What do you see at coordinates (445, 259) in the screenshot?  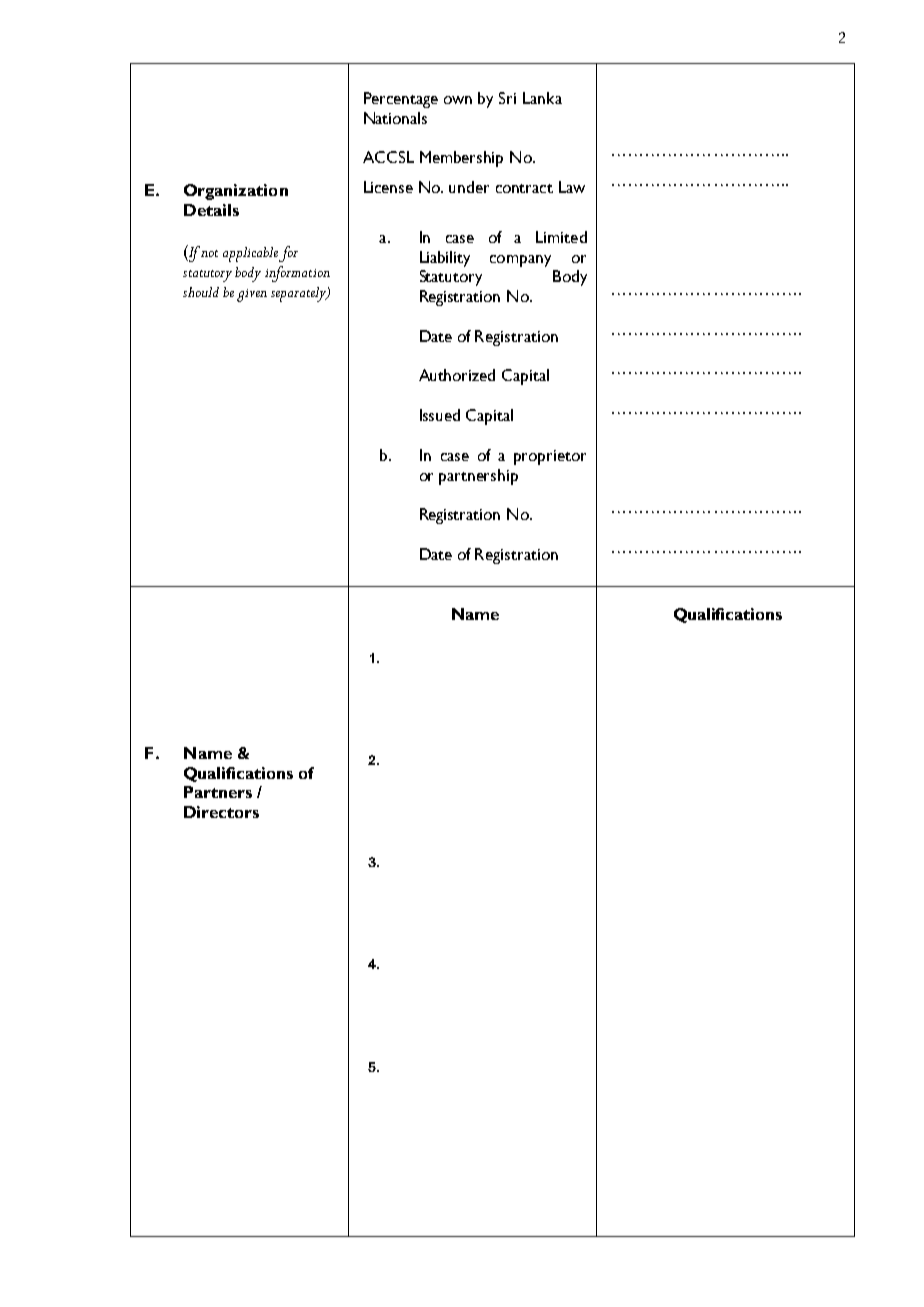 I see `Liability` at bounding box center [445, 259].
